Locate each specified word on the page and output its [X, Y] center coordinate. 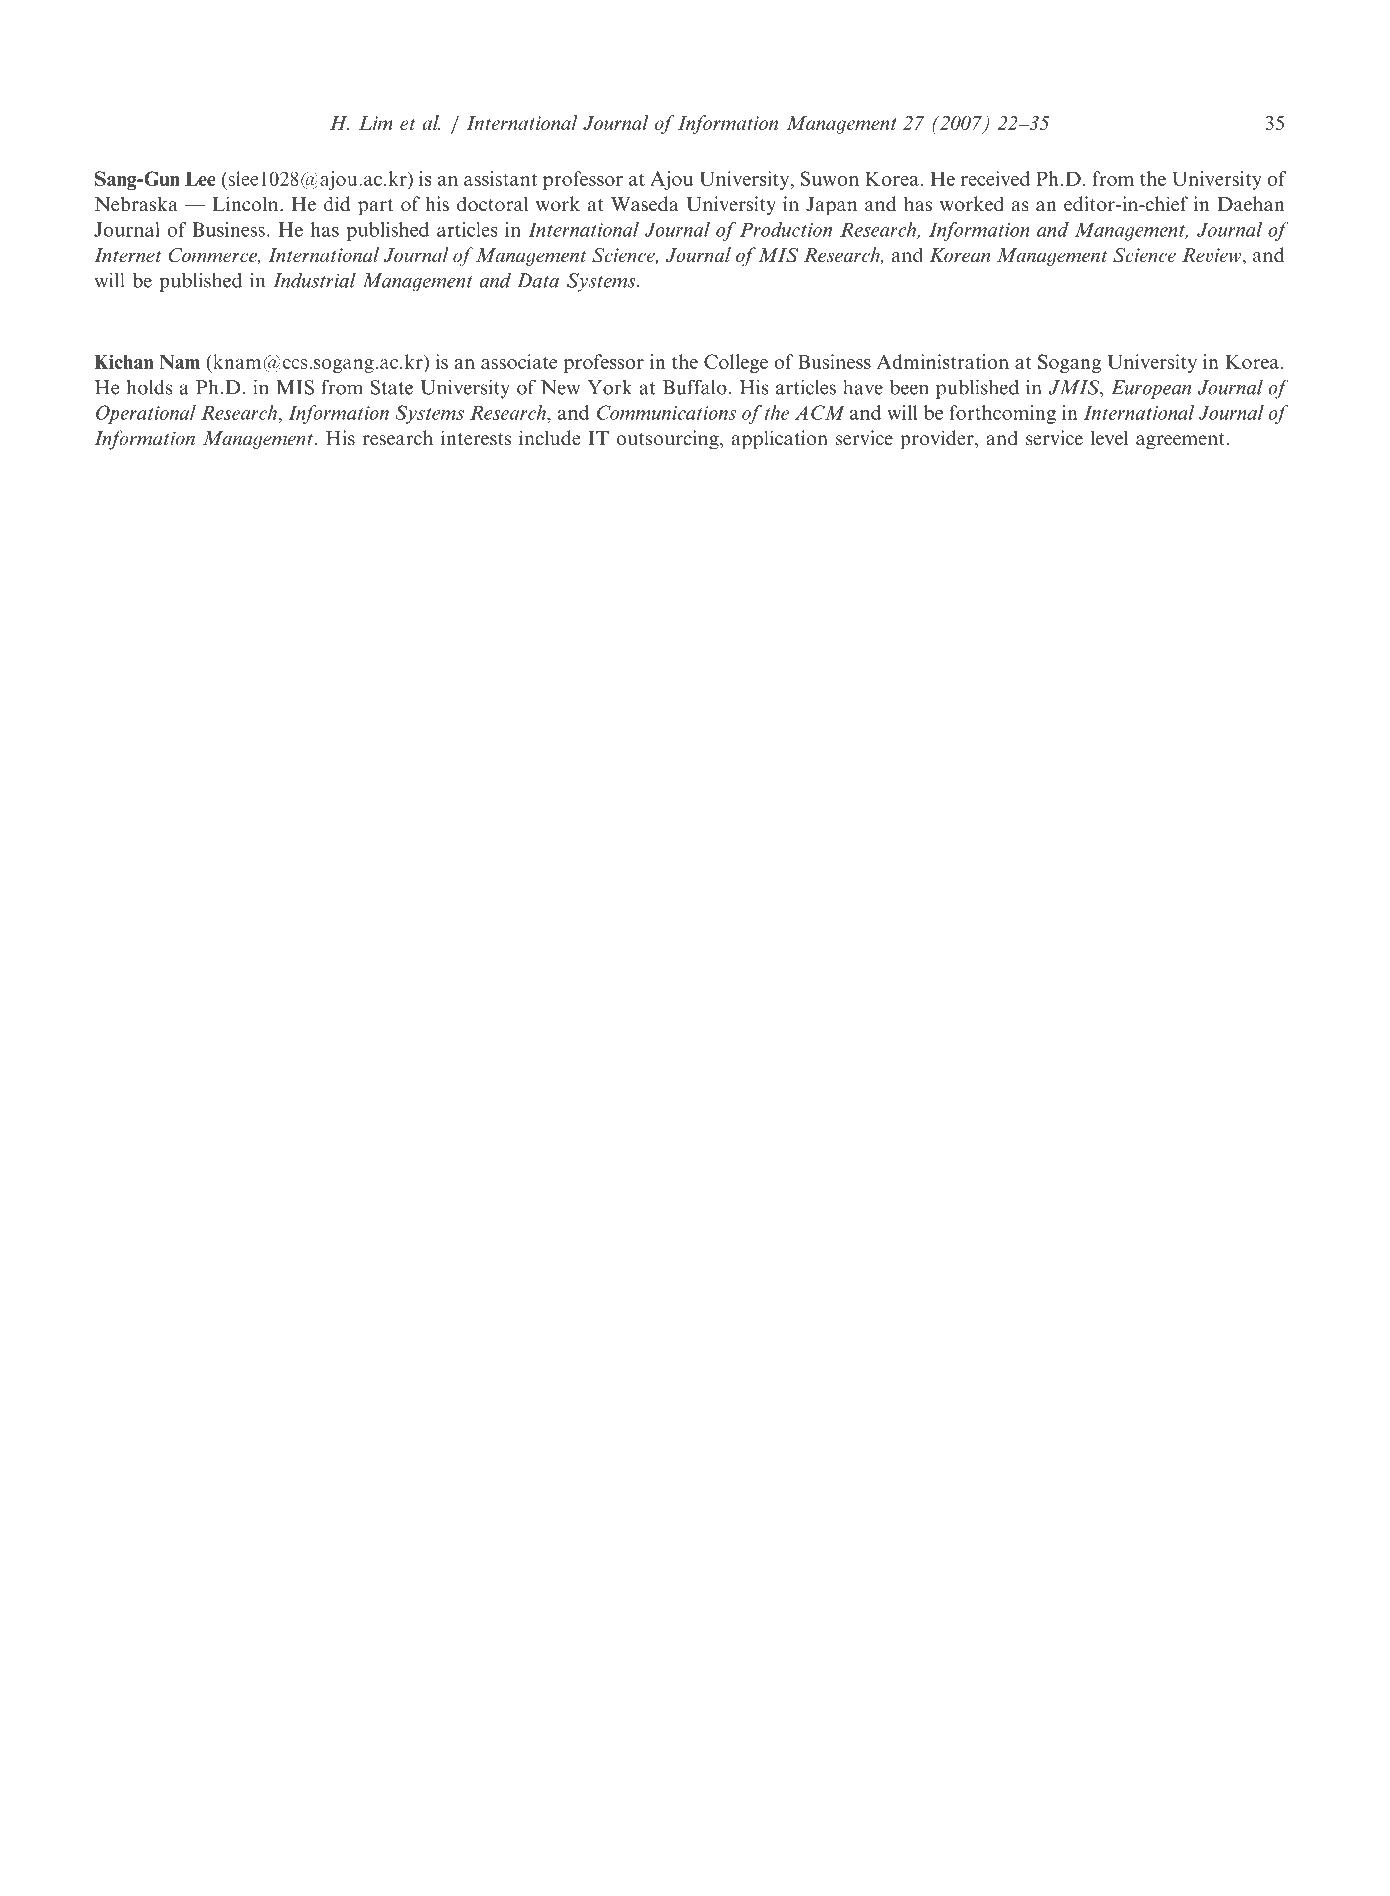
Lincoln [247, 204]
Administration [943, 361]
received [995, 178]
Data [538, 280]
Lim [376, 123]
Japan [831, 206]
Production [786, 229]
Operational [146, 414]
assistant [500, 178]
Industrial [314, 280]
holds [150, 387]
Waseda [645, 204]
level [1109, 438]
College [736, 363]
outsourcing [668, 440]
